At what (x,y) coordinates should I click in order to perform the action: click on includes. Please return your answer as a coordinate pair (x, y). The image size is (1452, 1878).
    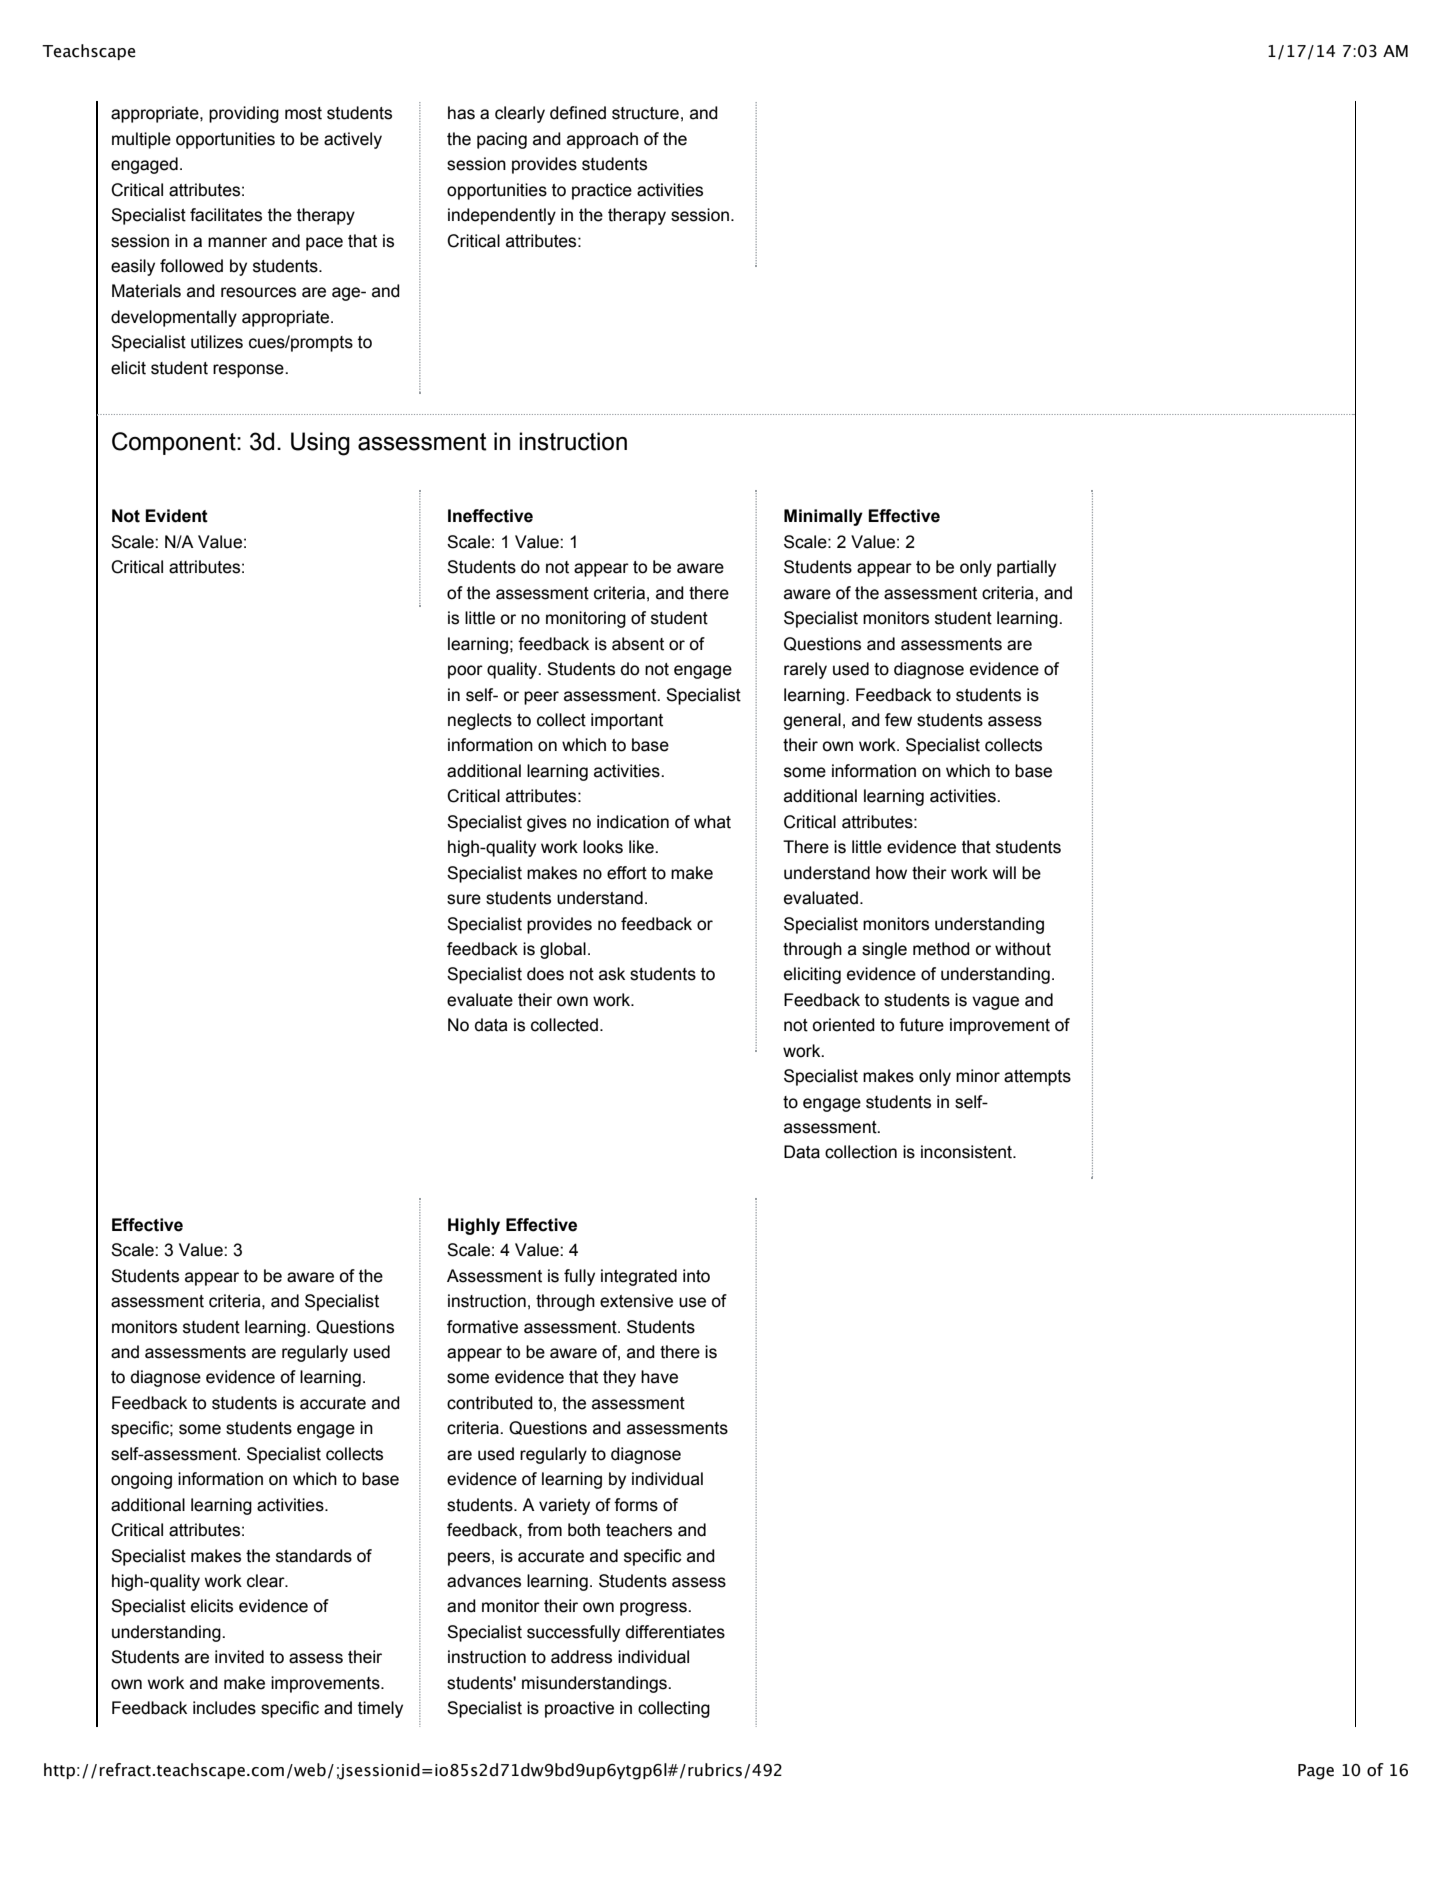
    Looking at the image, I should click on (224, 1708).
